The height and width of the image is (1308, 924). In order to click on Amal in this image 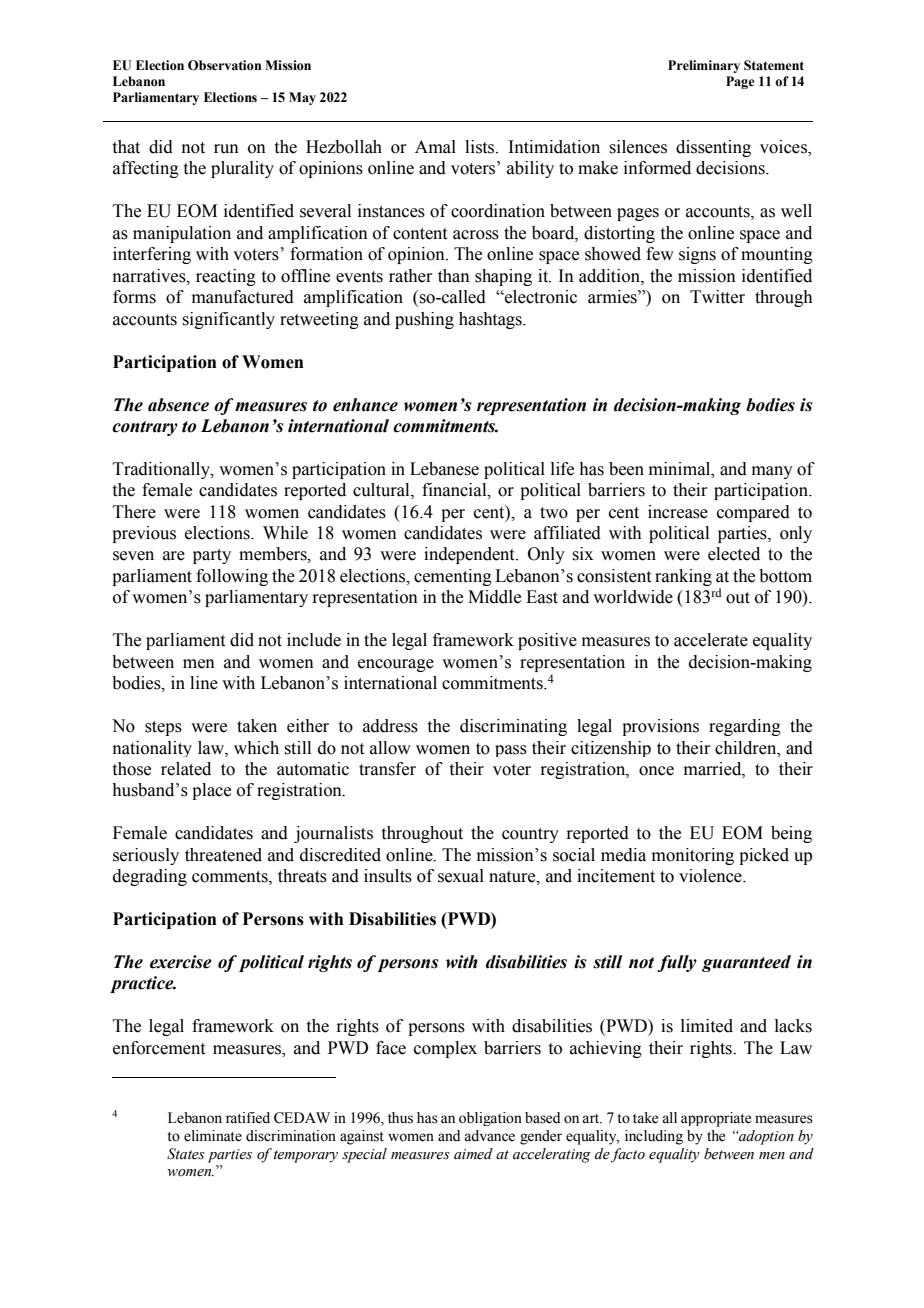, I will do `click(435, 147)`.
